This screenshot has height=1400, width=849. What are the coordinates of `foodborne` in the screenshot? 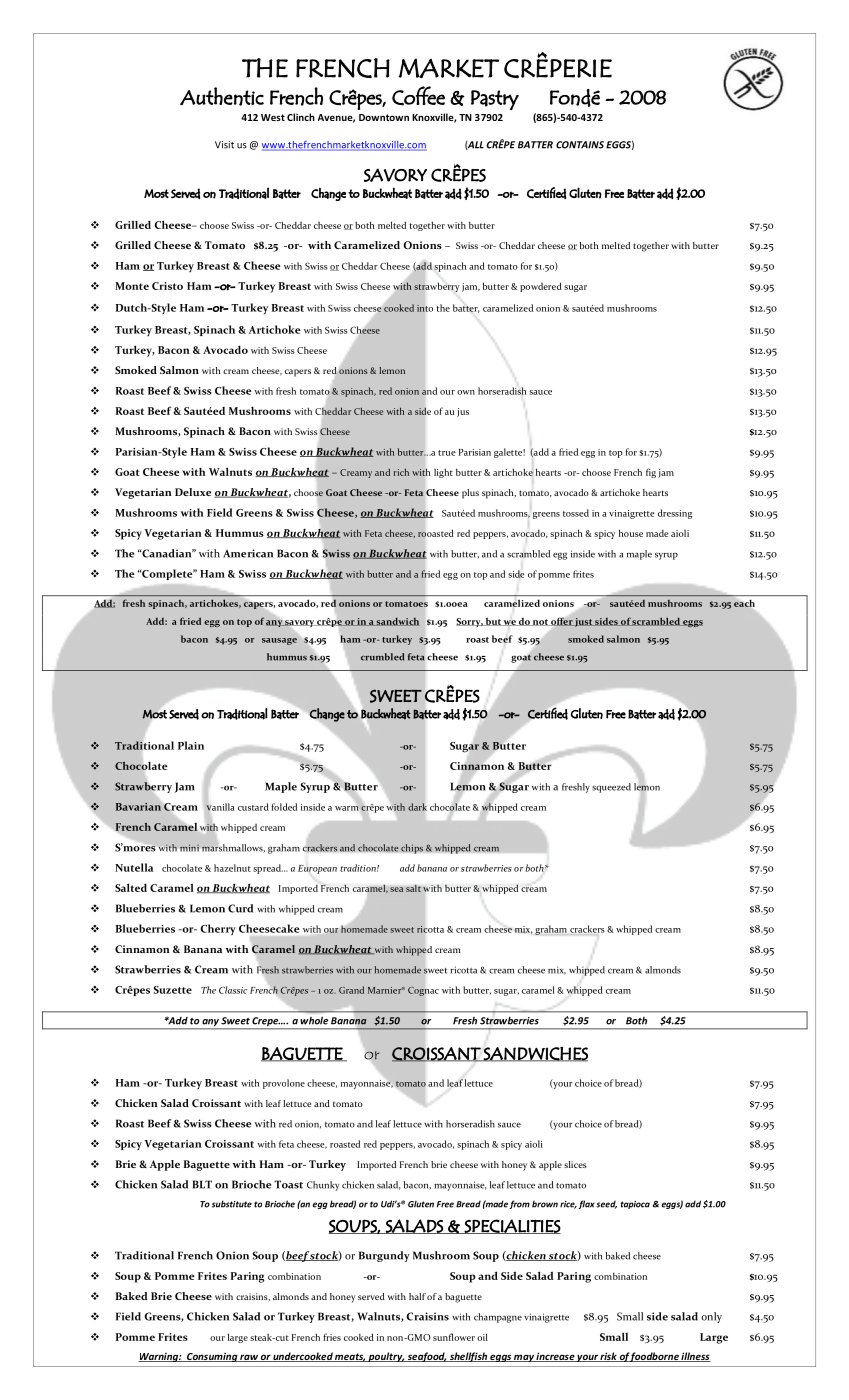 It's located at (655, 1357).
